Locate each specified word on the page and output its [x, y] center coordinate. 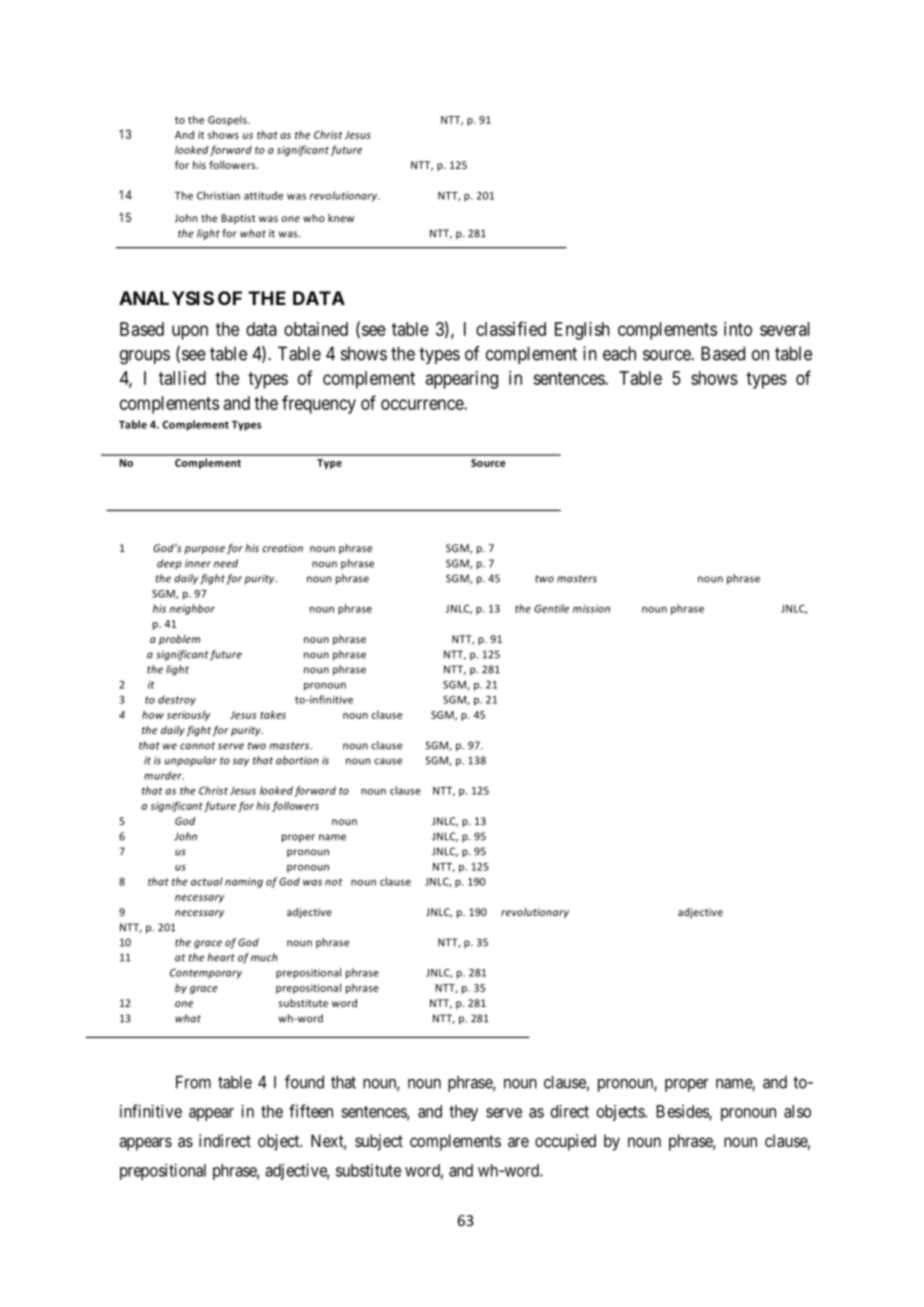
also [797, 1111]
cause [388, 761]
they [463, 1113]
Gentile [551, 608]
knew [341, 218]
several [785, 329]
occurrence [423, 404]
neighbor [192, 609]
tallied [182, 378]
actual [207, 881]
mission [591, 608]
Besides [683, 1112]
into [738, 329]
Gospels [228, 120]
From [193, 1082]
